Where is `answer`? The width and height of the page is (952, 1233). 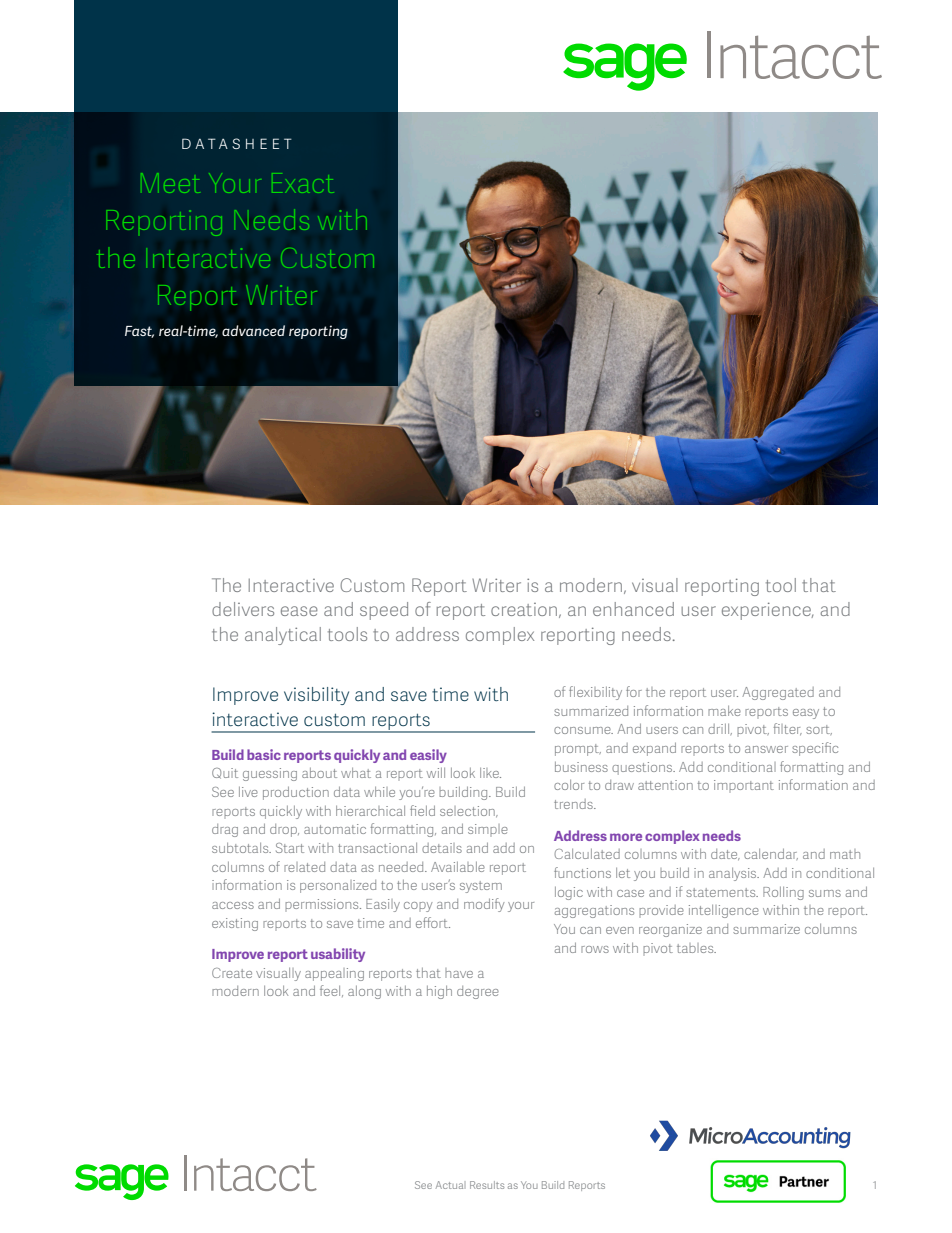 answer is located at coordinates (766, 749).
